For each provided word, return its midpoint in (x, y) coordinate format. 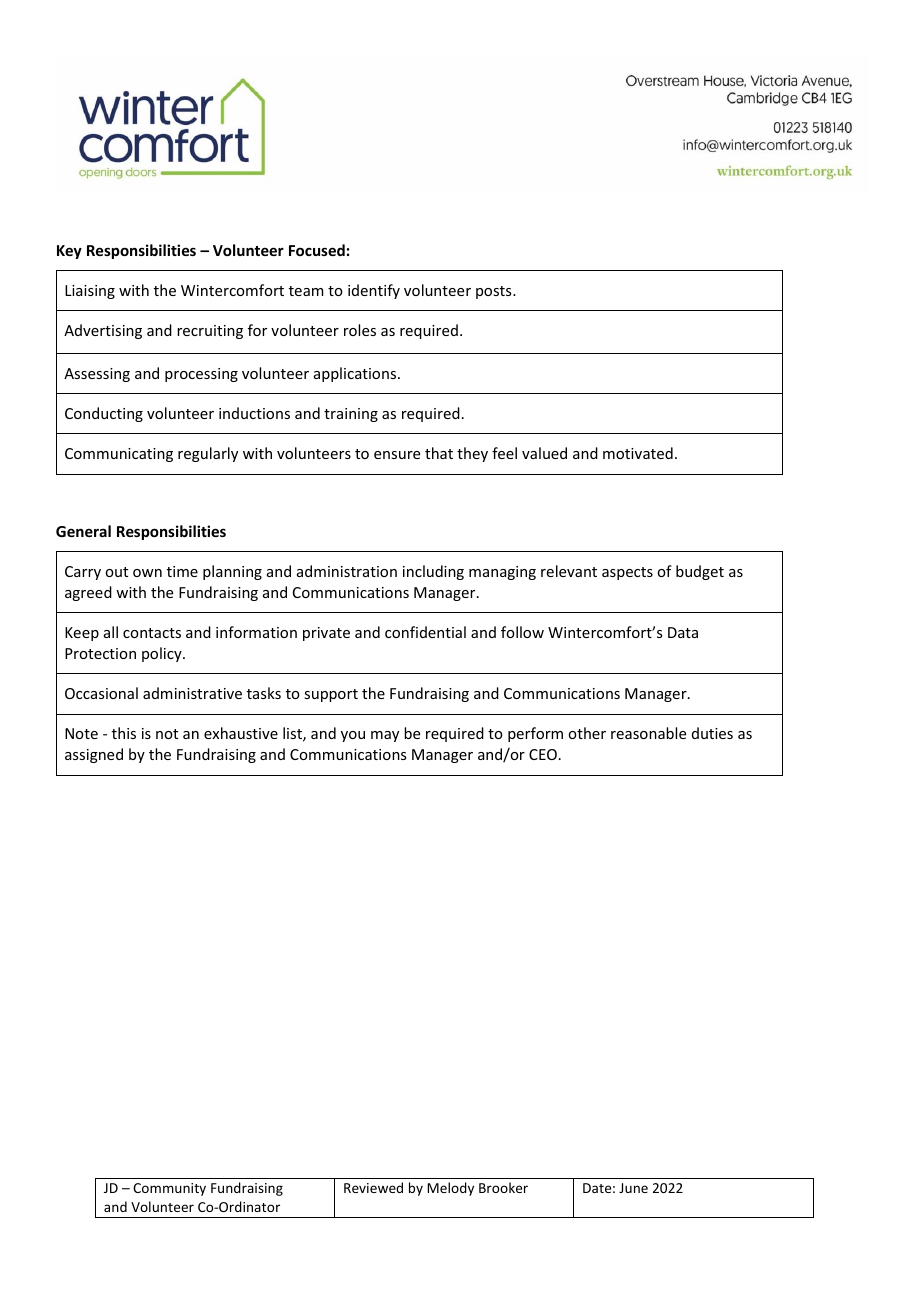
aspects (627, 573)
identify (374, 291)
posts (495, 292)
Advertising (103, 331)
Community (169, 1189)
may (385, 736)
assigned (94, 755)
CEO (543, 754)
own (147, 573)
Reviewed (373, 1187)
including (433, 572)
